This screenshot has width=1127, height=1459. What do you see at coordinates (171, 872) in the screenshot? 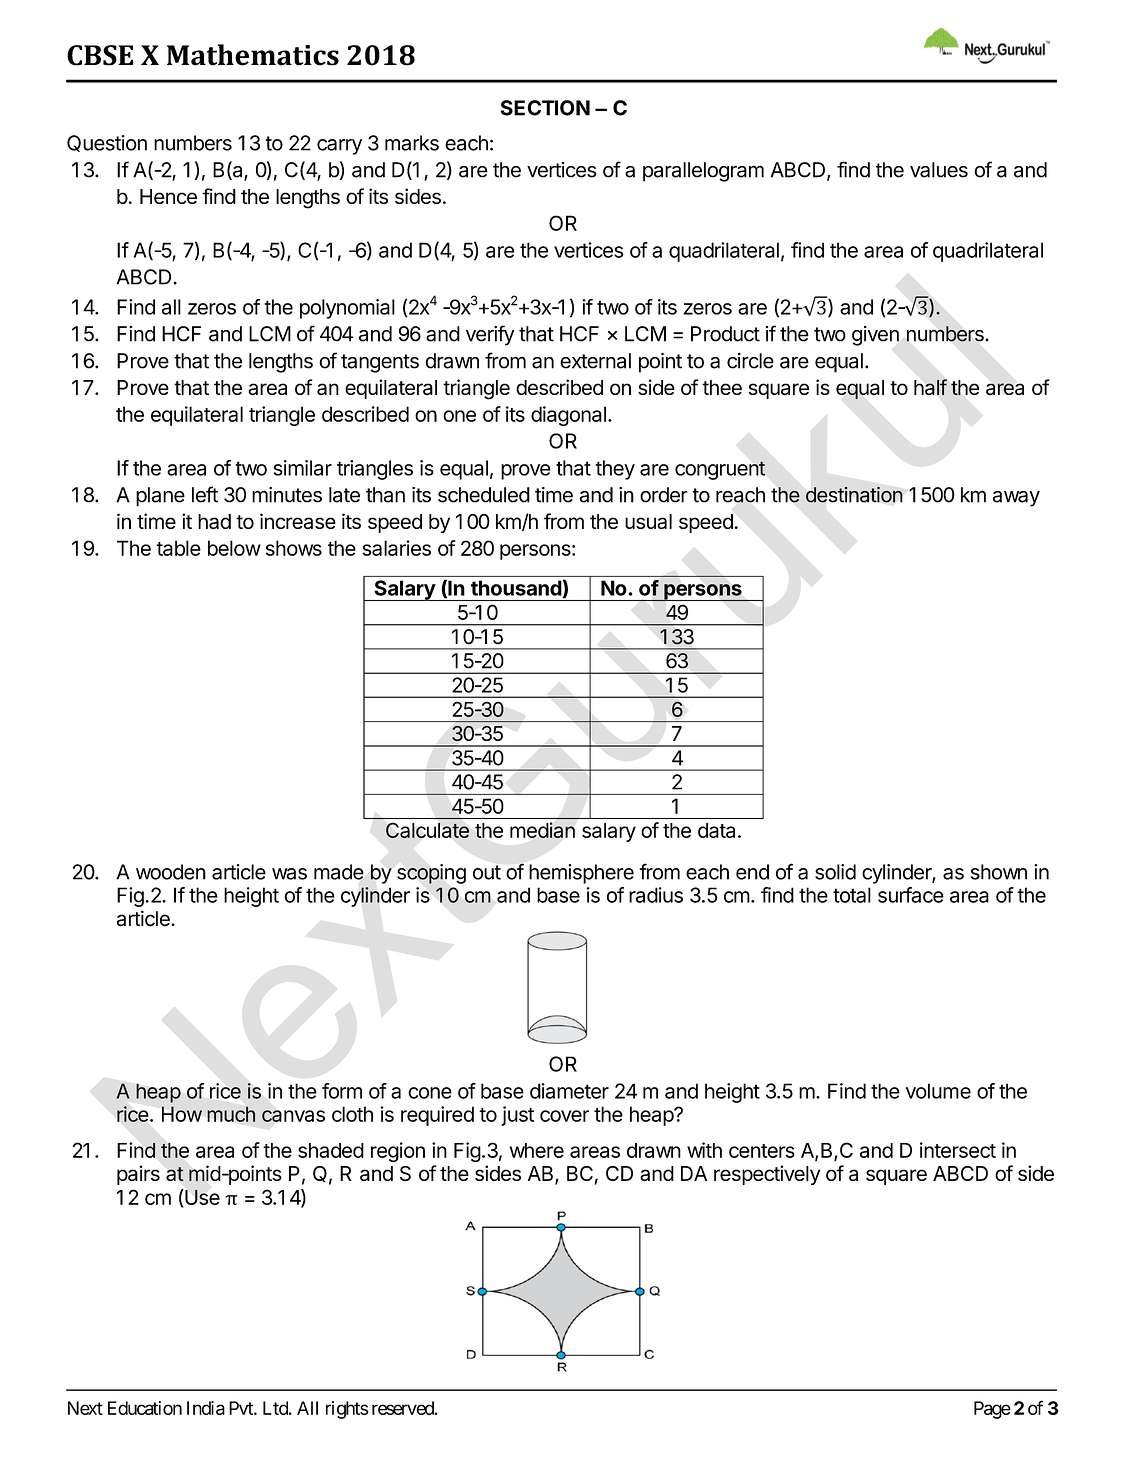
I see `wooden` at bounding box center [171, 872].
